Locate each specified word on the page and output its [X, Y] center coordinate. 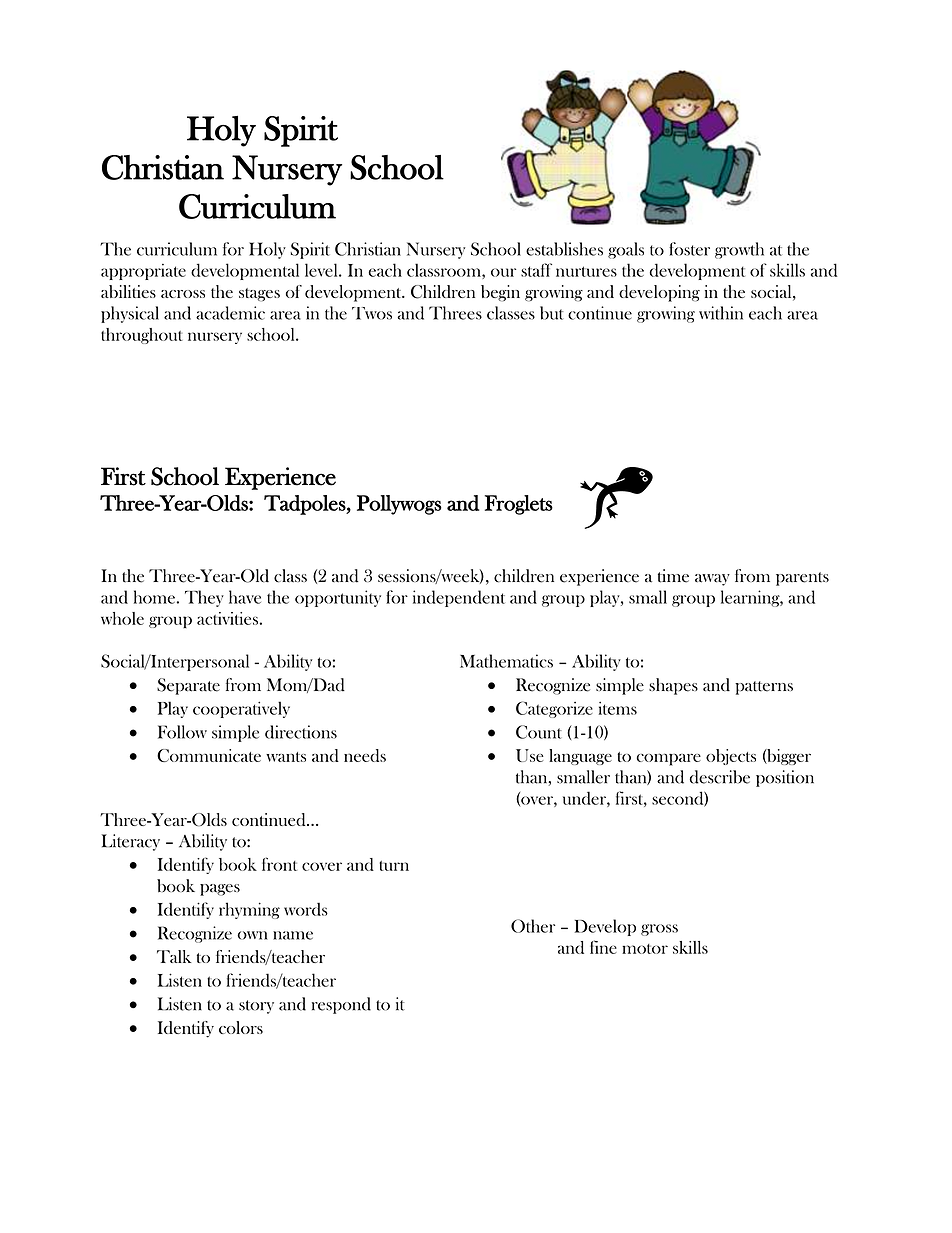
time [673, 576]
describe [719, 777]
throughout [142, 336]
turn [394, 866]
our [503, 272]
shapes [673, 686]
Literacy [131, 842]
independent [459, 598]
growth [739, 250]
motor [645, 949]
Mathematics [506, 661]
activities [227, 618]
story [256, 1007]
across [183, 294]
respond [341, 1005]
